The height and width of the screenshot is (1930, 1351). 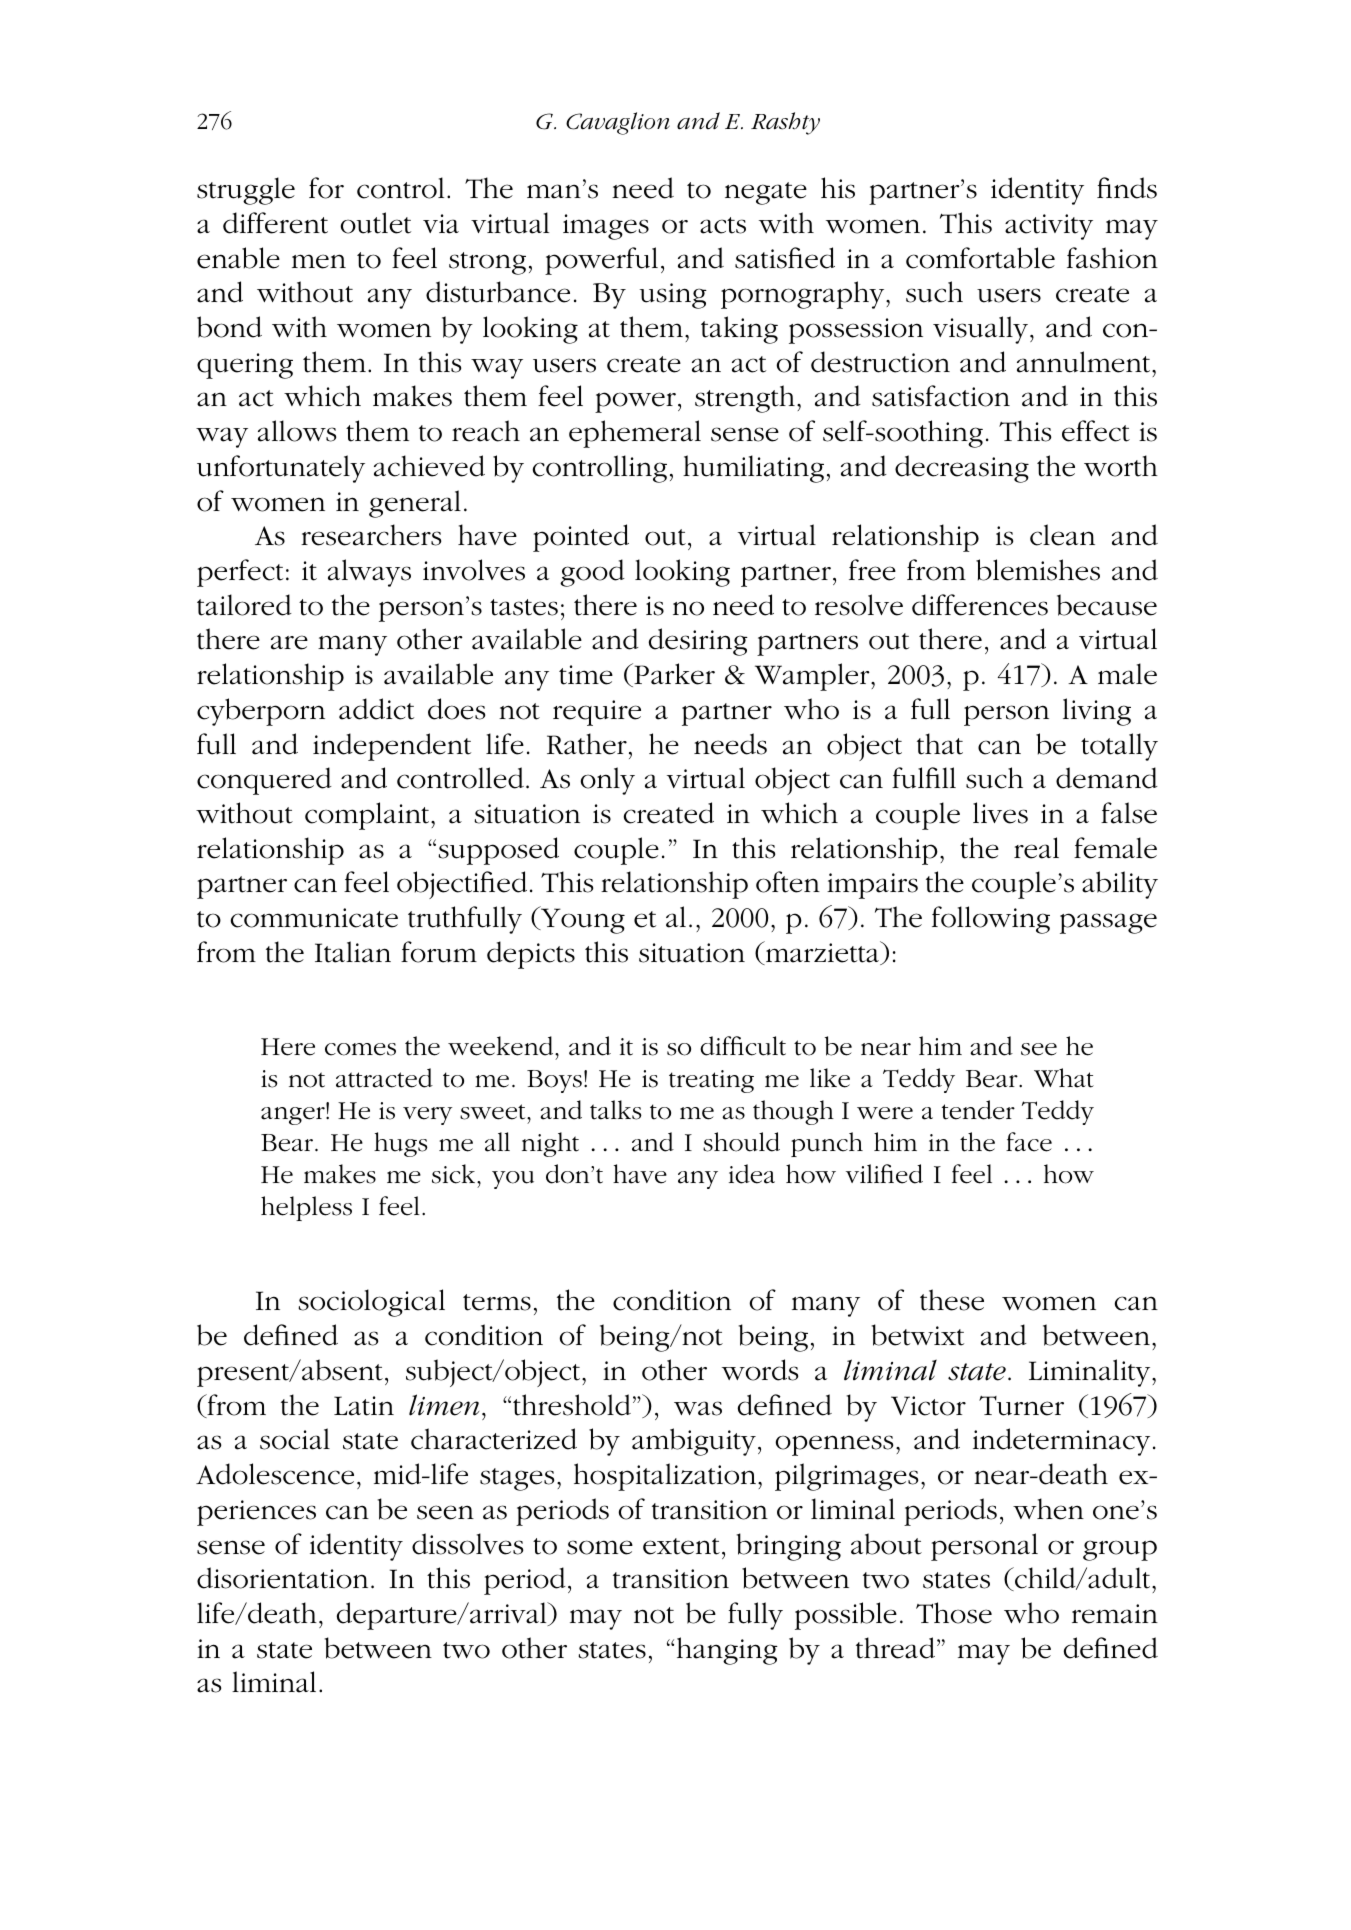 I want to click on disorientation, so click(x=282, y=1578).
